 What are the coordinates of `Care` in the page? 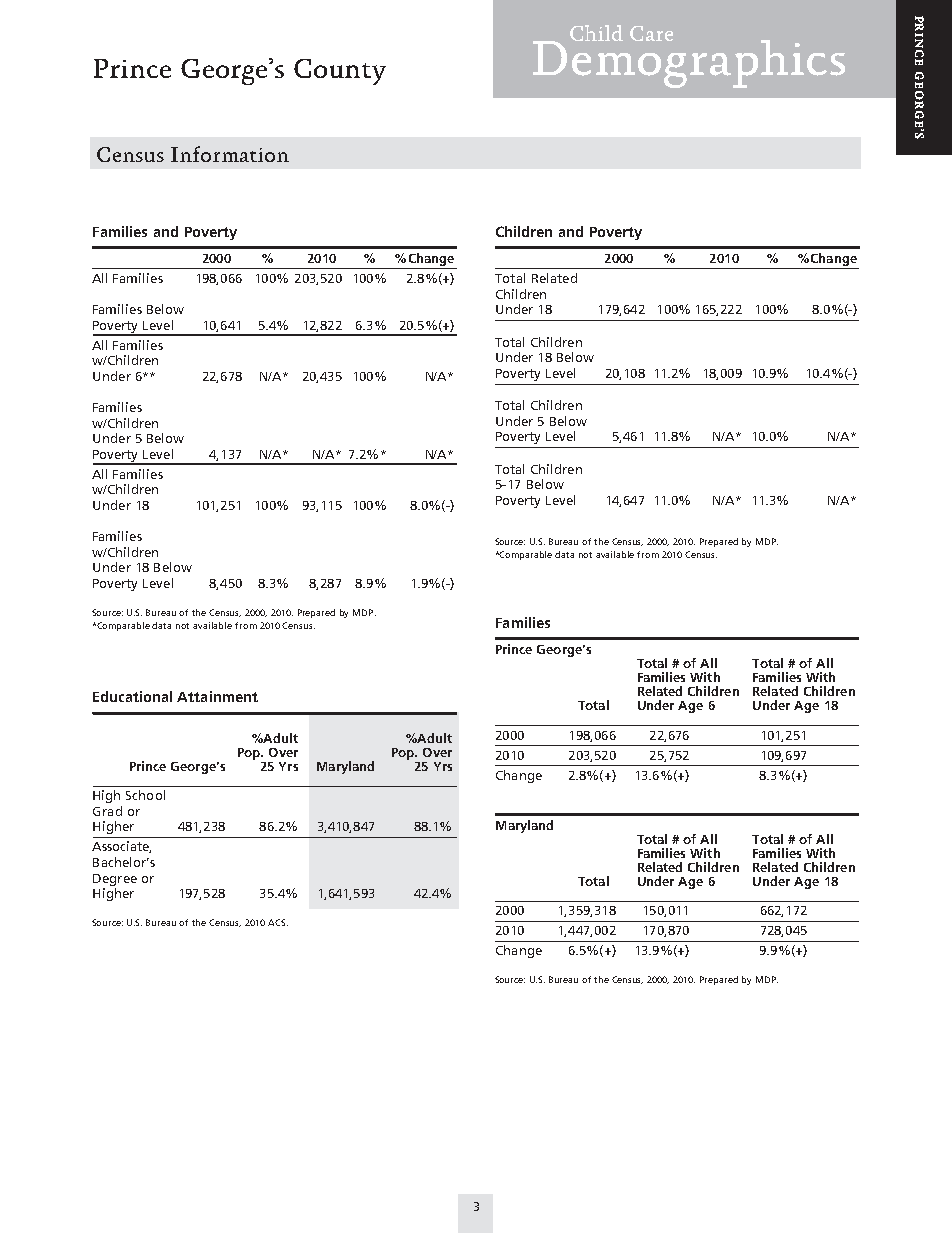 It's located at (651, 33).
